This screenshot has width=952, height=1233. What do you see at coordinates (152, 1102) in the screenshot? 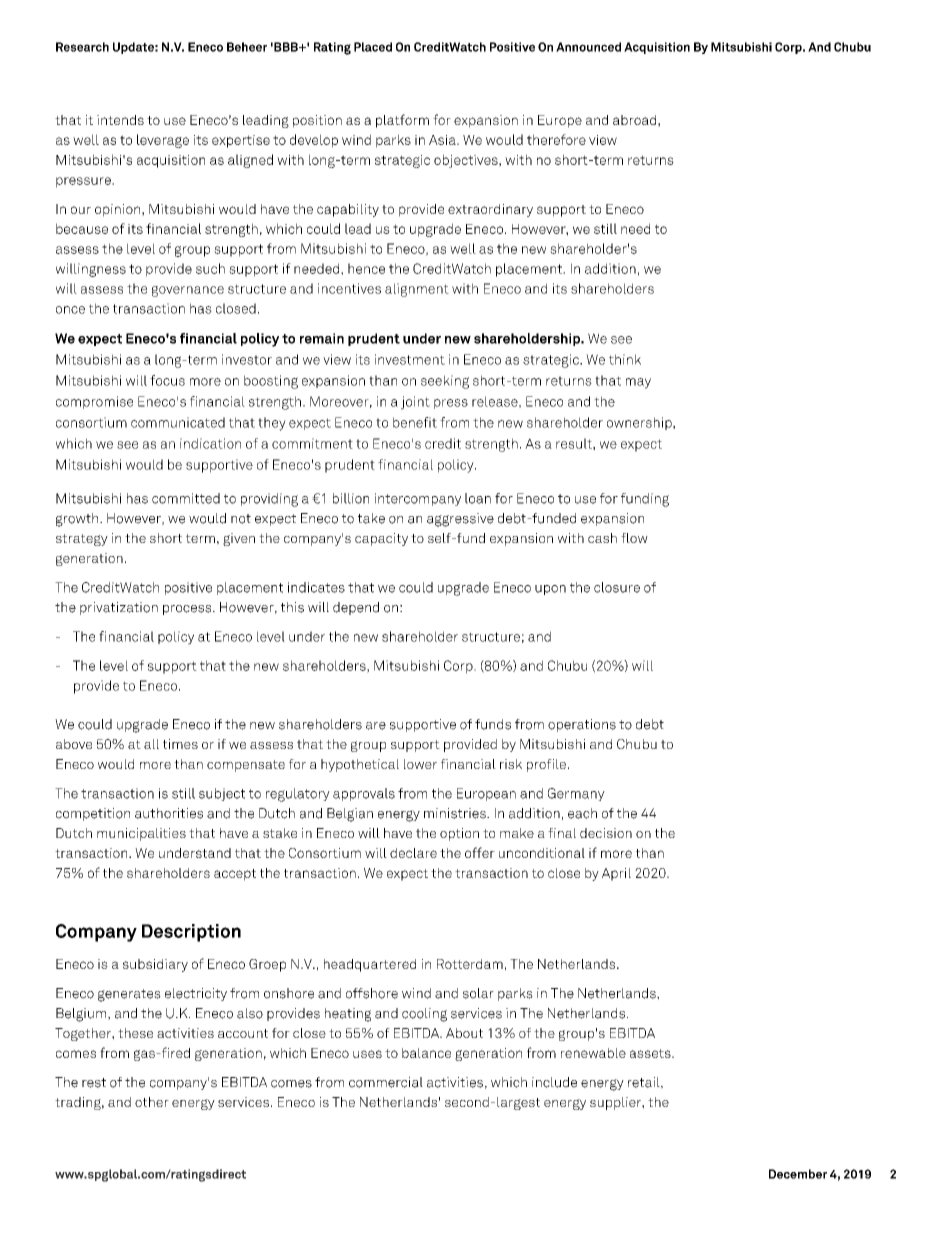
I see `other` at bounding box center [152, 1102].
